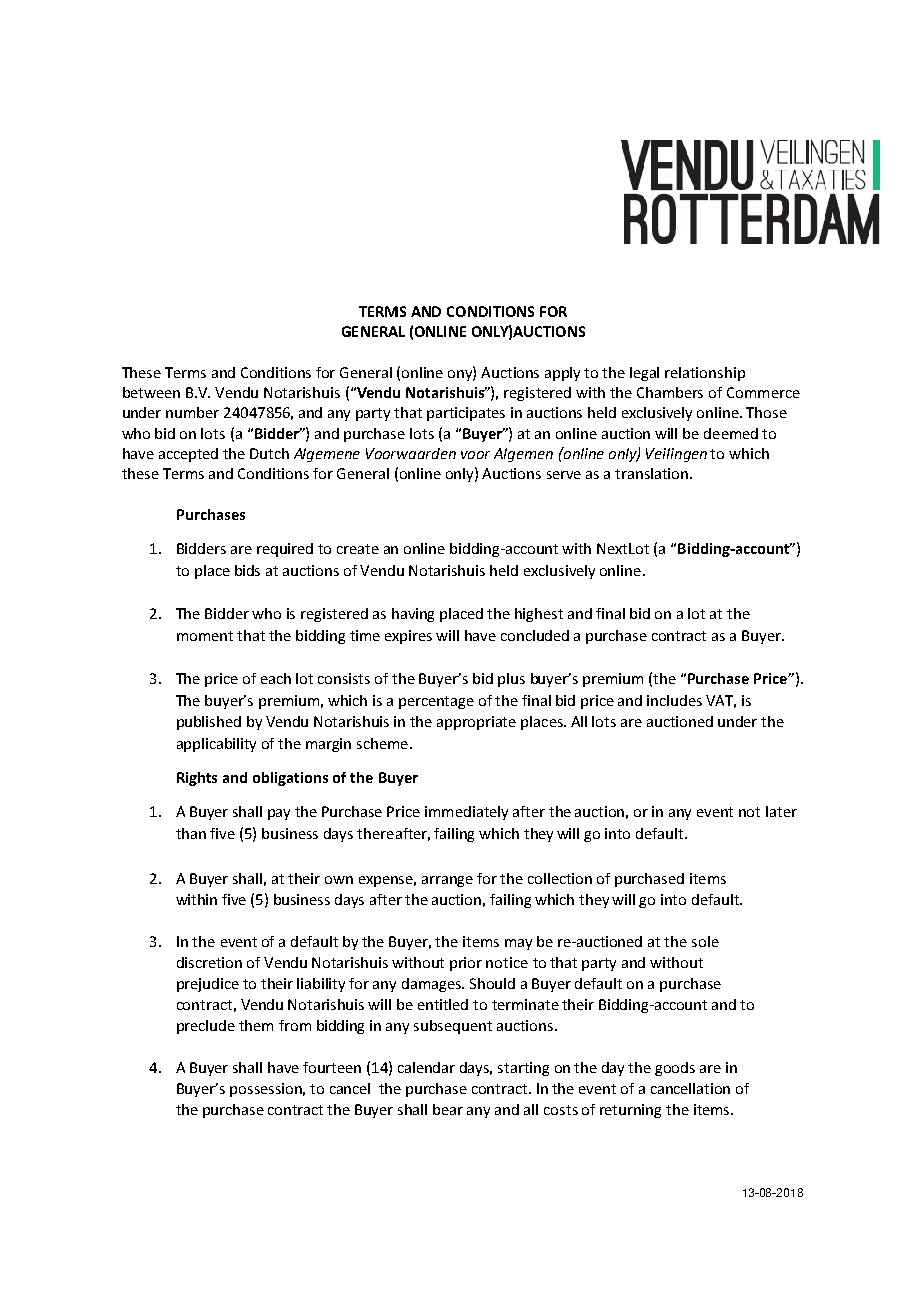 The width and height of the screenshot is (924, 1308). Describe the element at coordinates (205, 636) in the screenshot. I see `moment` at that location.
